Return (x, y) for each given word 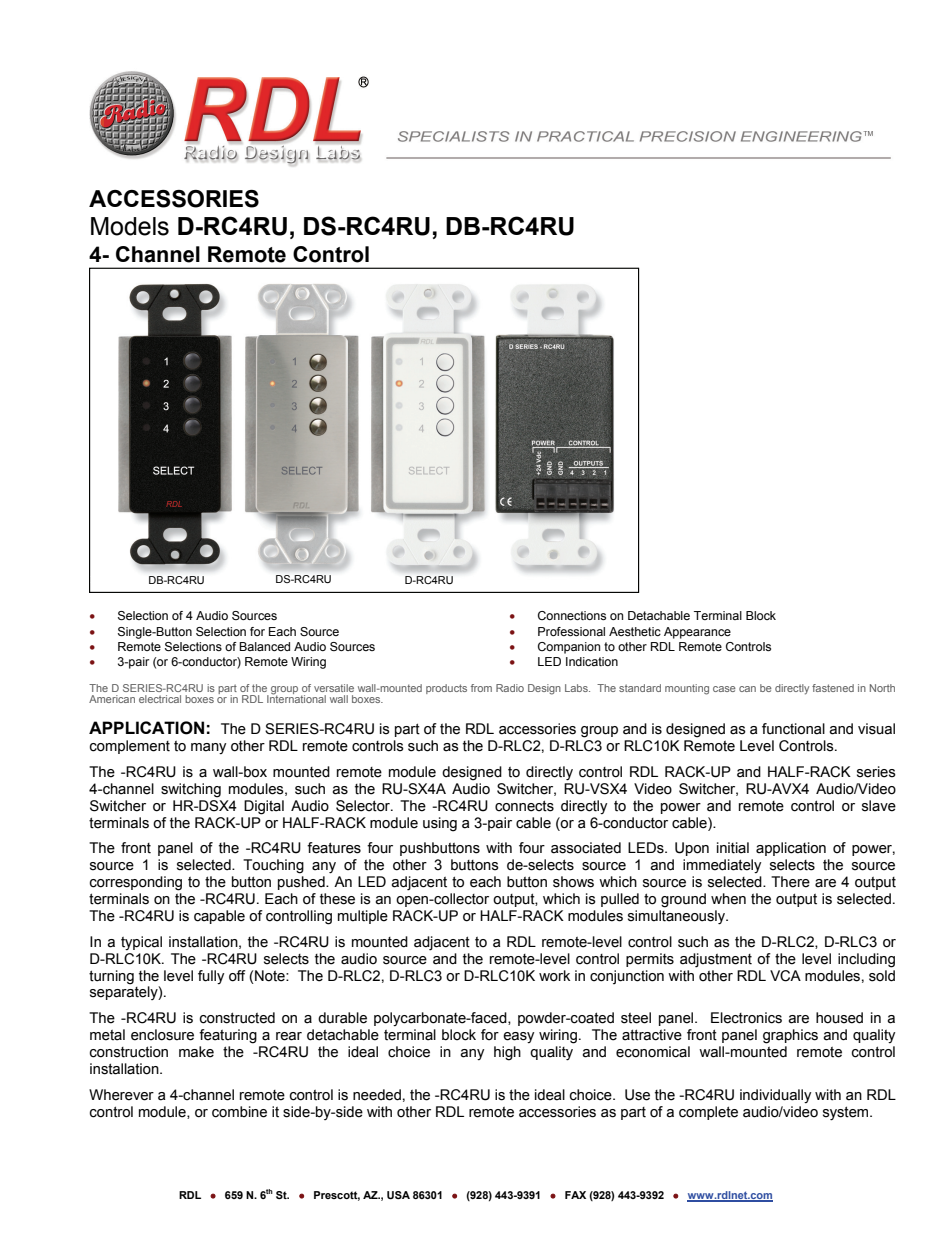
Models (130, 226)
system (847, 1113)
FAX (575, 1195)
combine (239, 1112)
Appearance (697, 633)
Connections (572, 615)
